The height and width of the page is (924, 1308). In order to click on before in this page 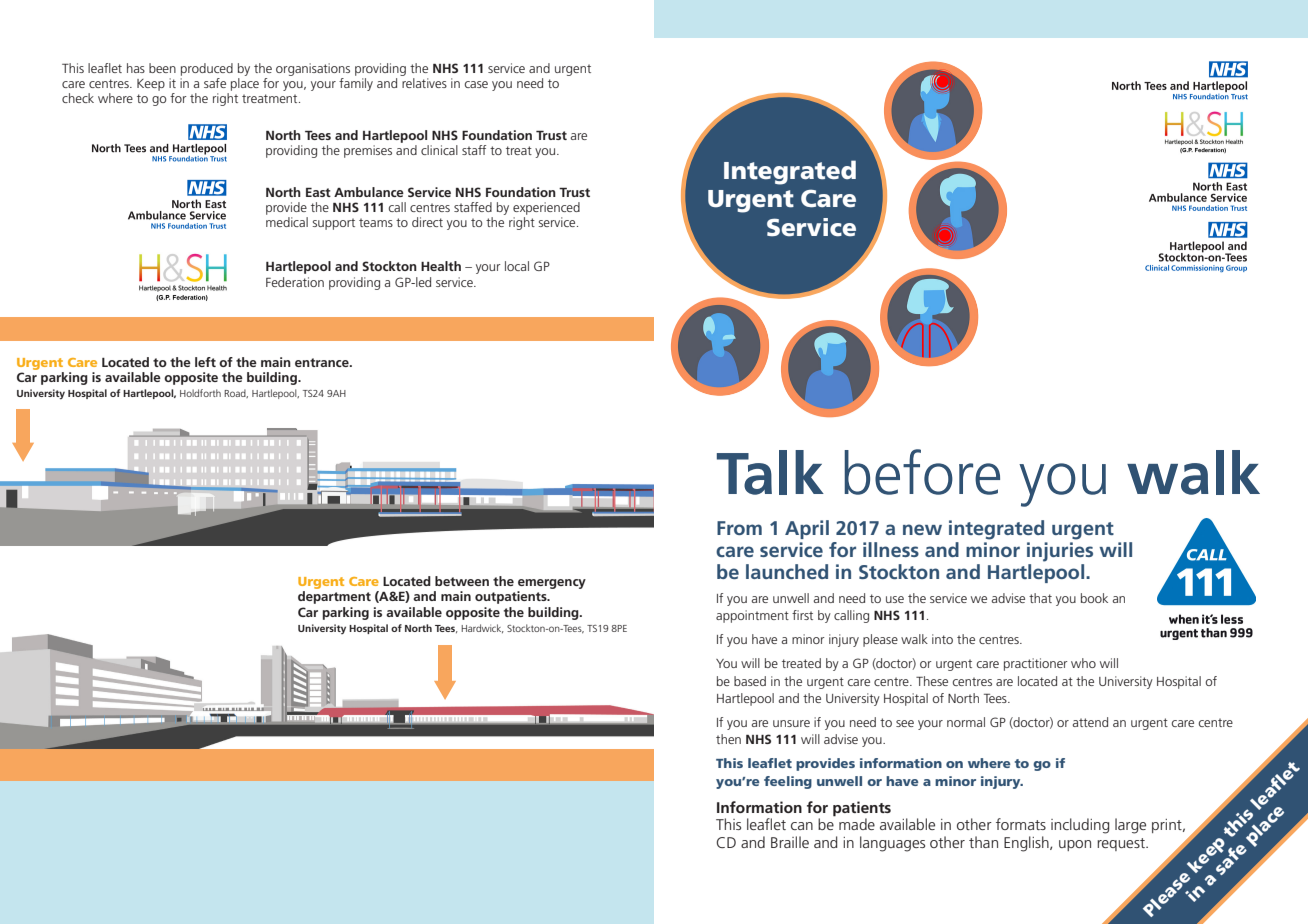, I will do `click(922, 472)`.
